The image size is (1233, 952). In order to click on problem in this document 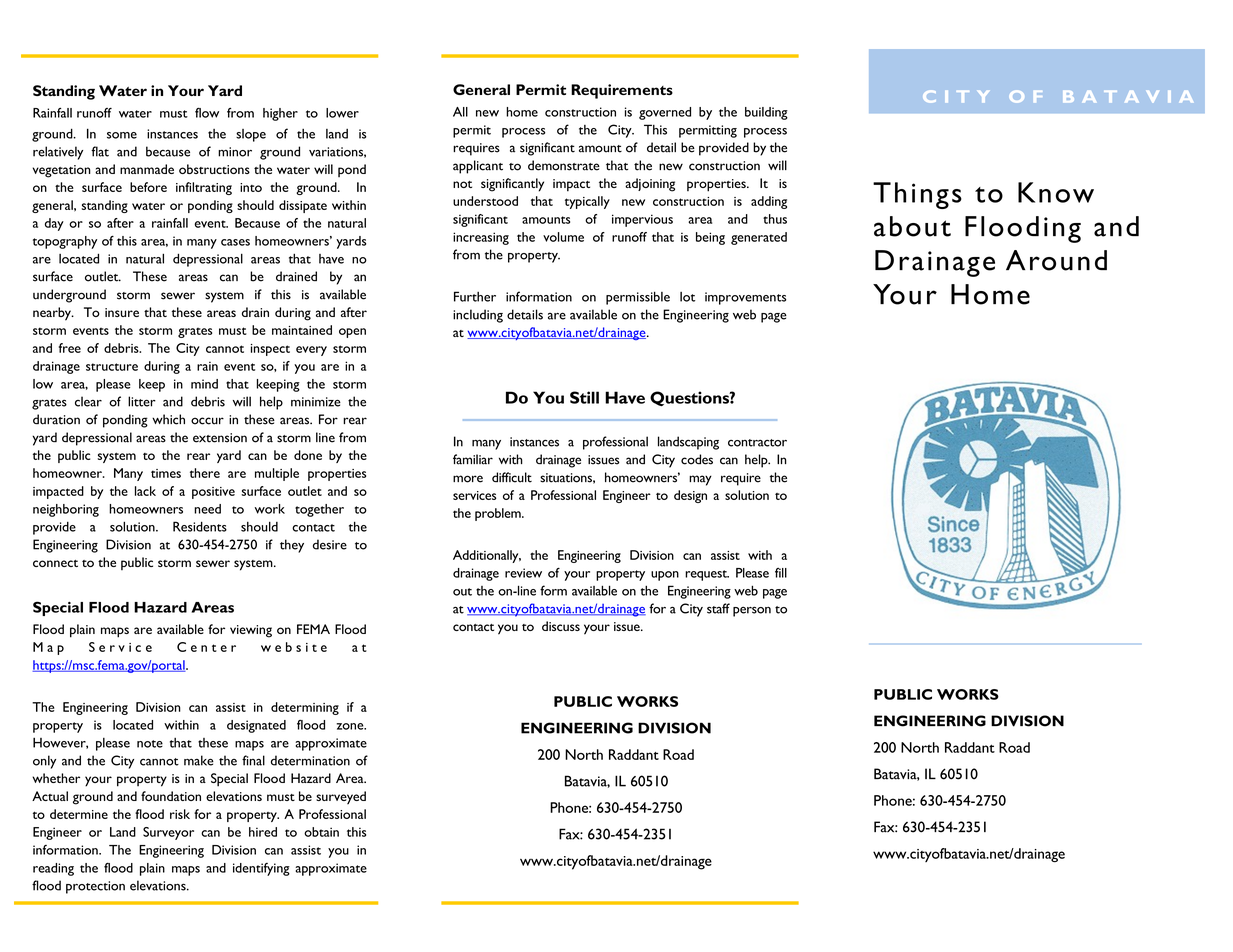, I will do `click(499, 514)`.
